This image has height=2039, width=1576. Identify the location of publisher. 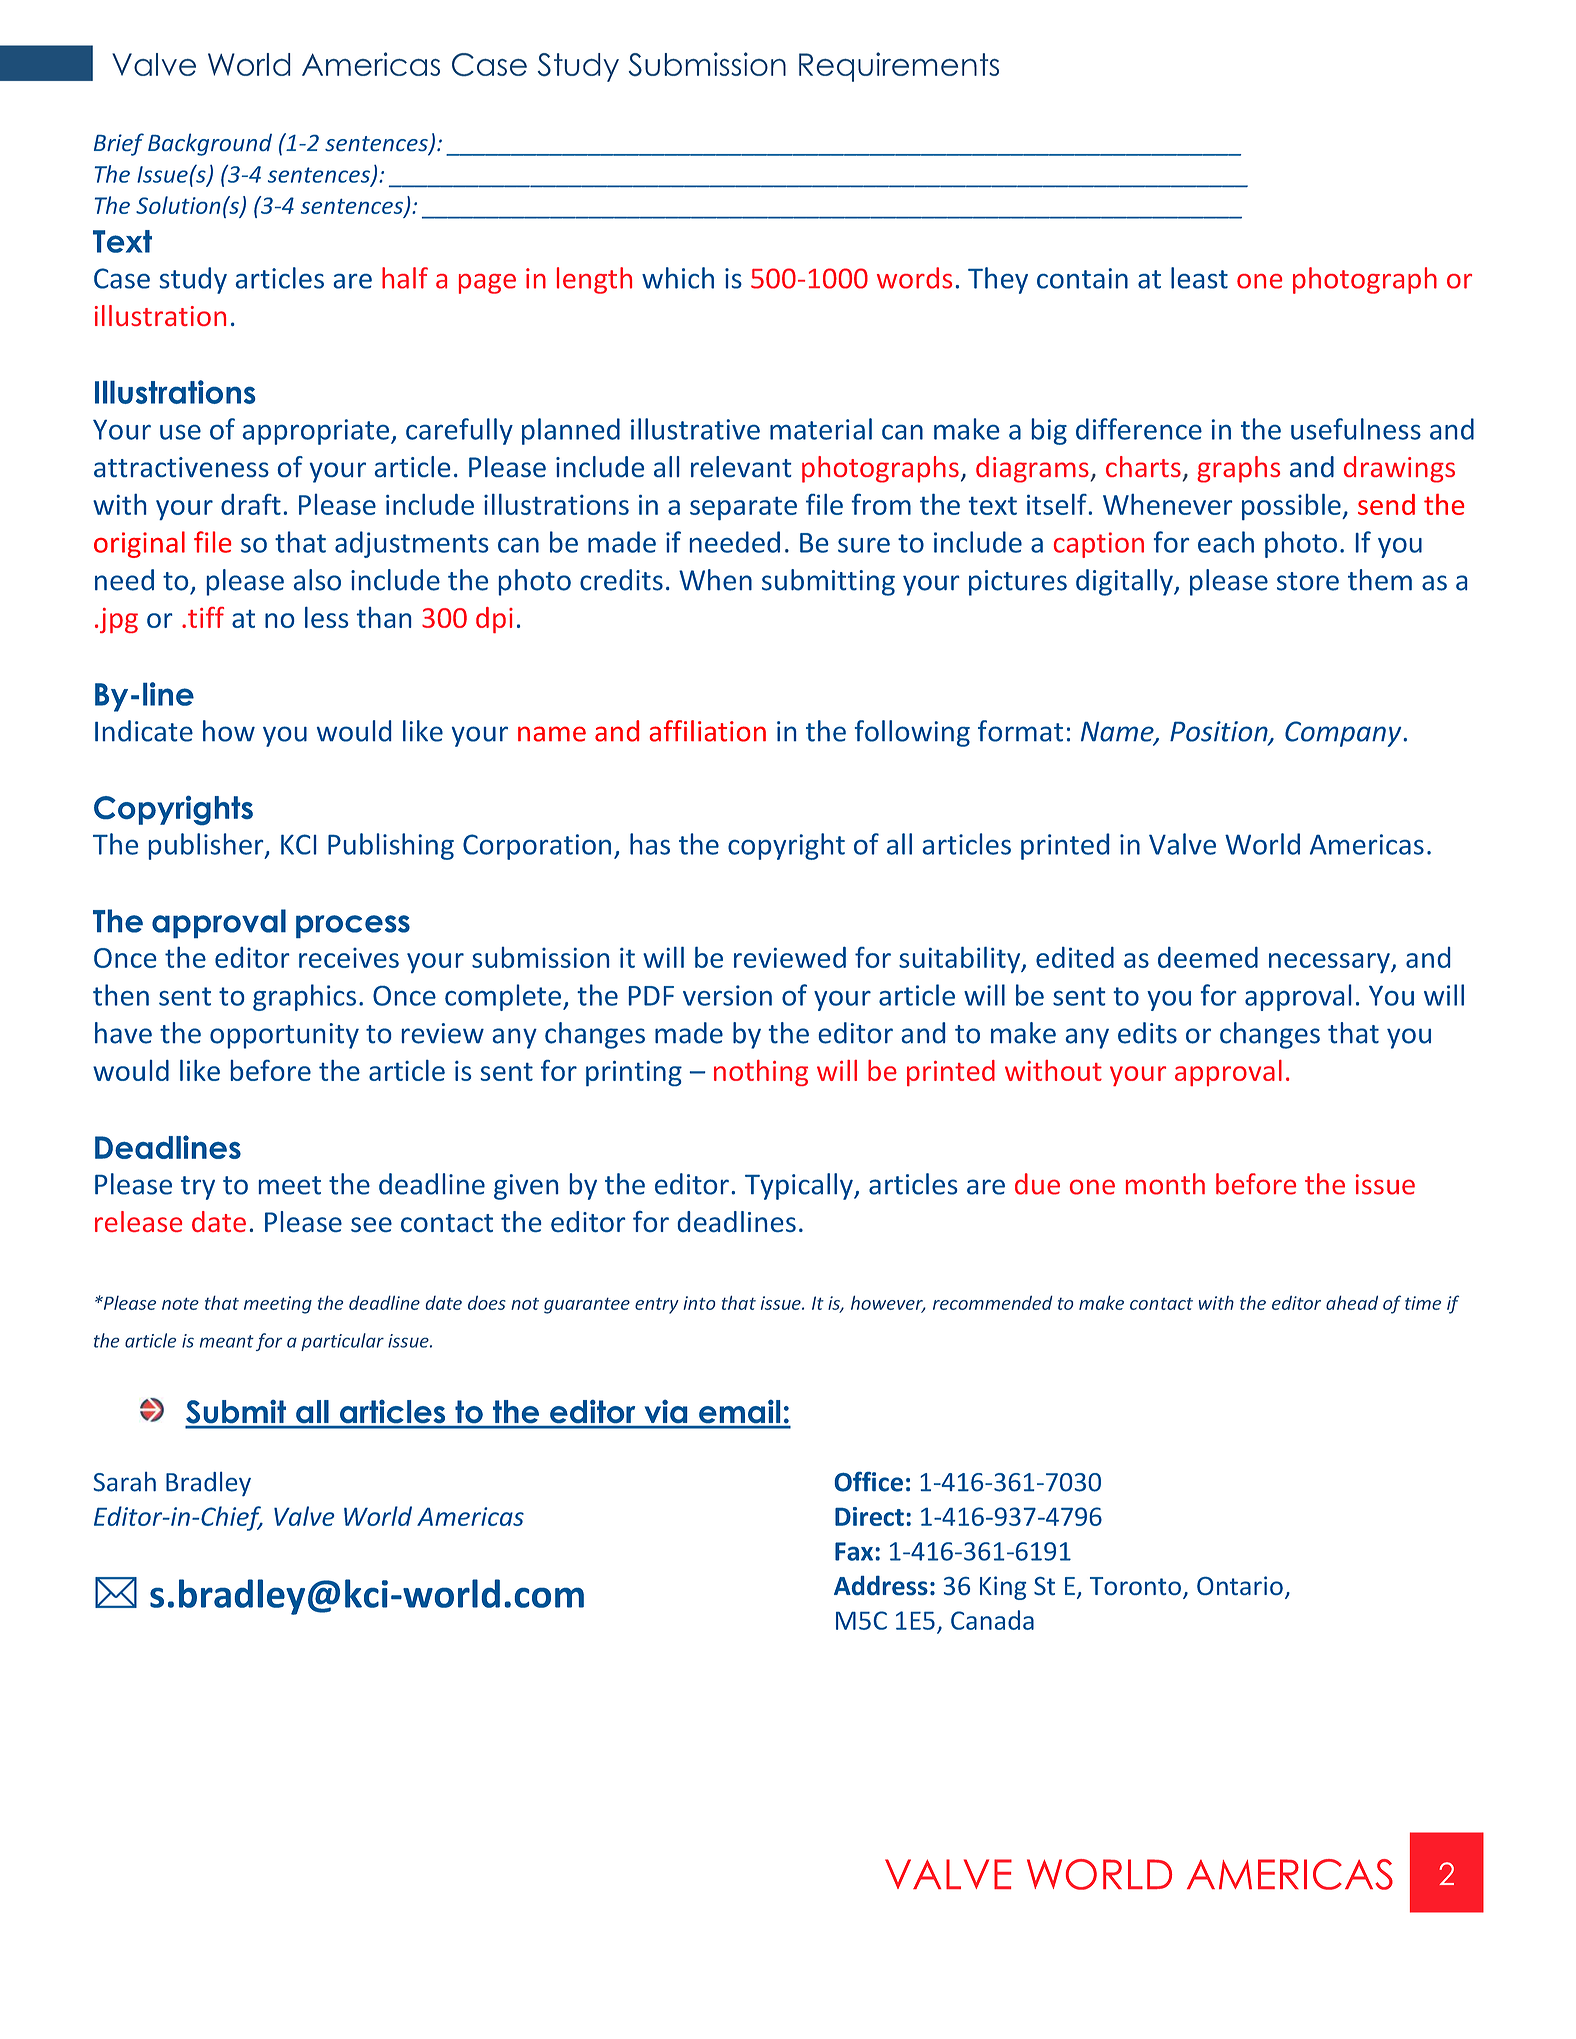
(207, 846).
